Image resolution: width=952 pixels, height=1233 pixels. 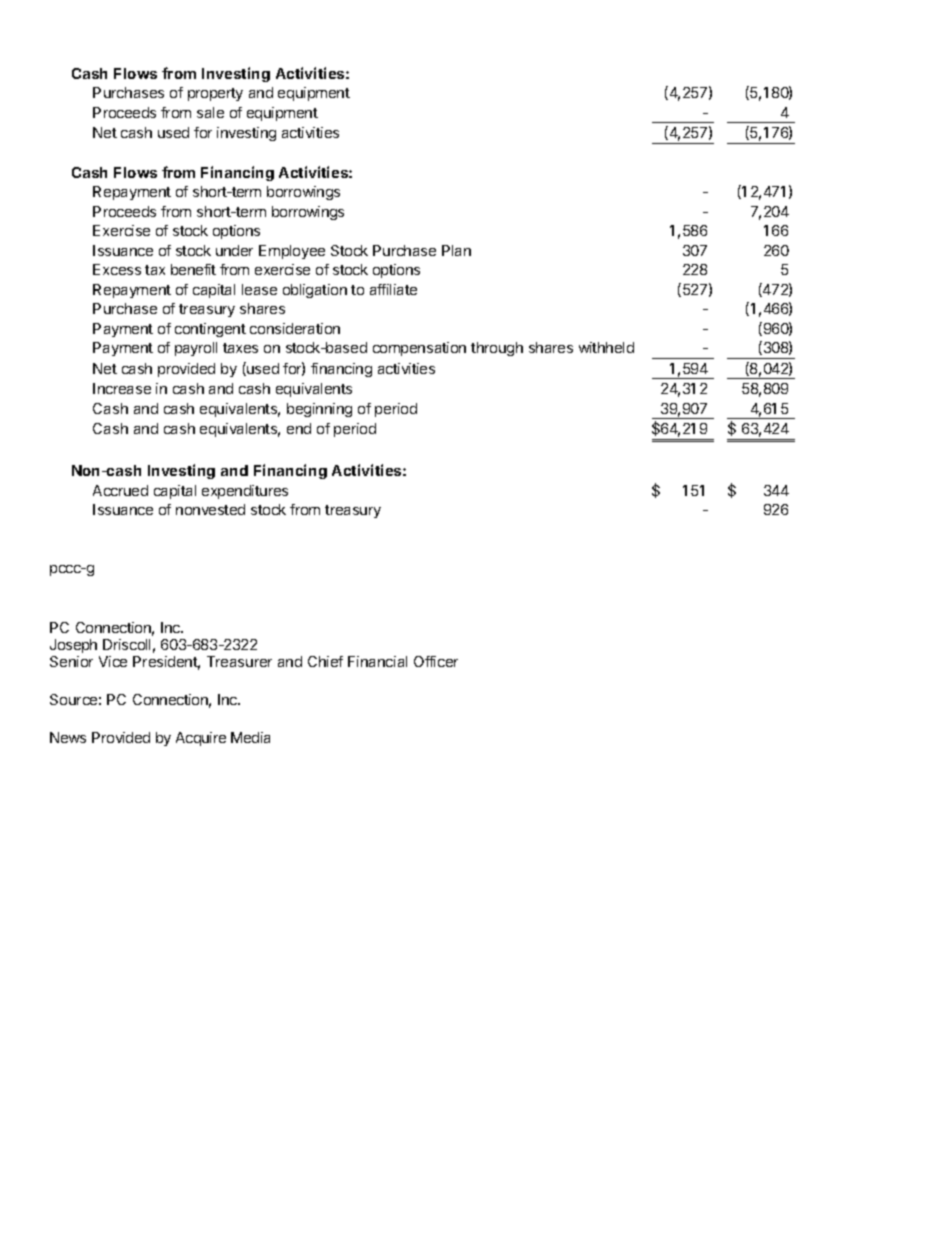 What do you see at coordinates (68, 737) in the image?
I see `News` at bounding box center [68, 737].
